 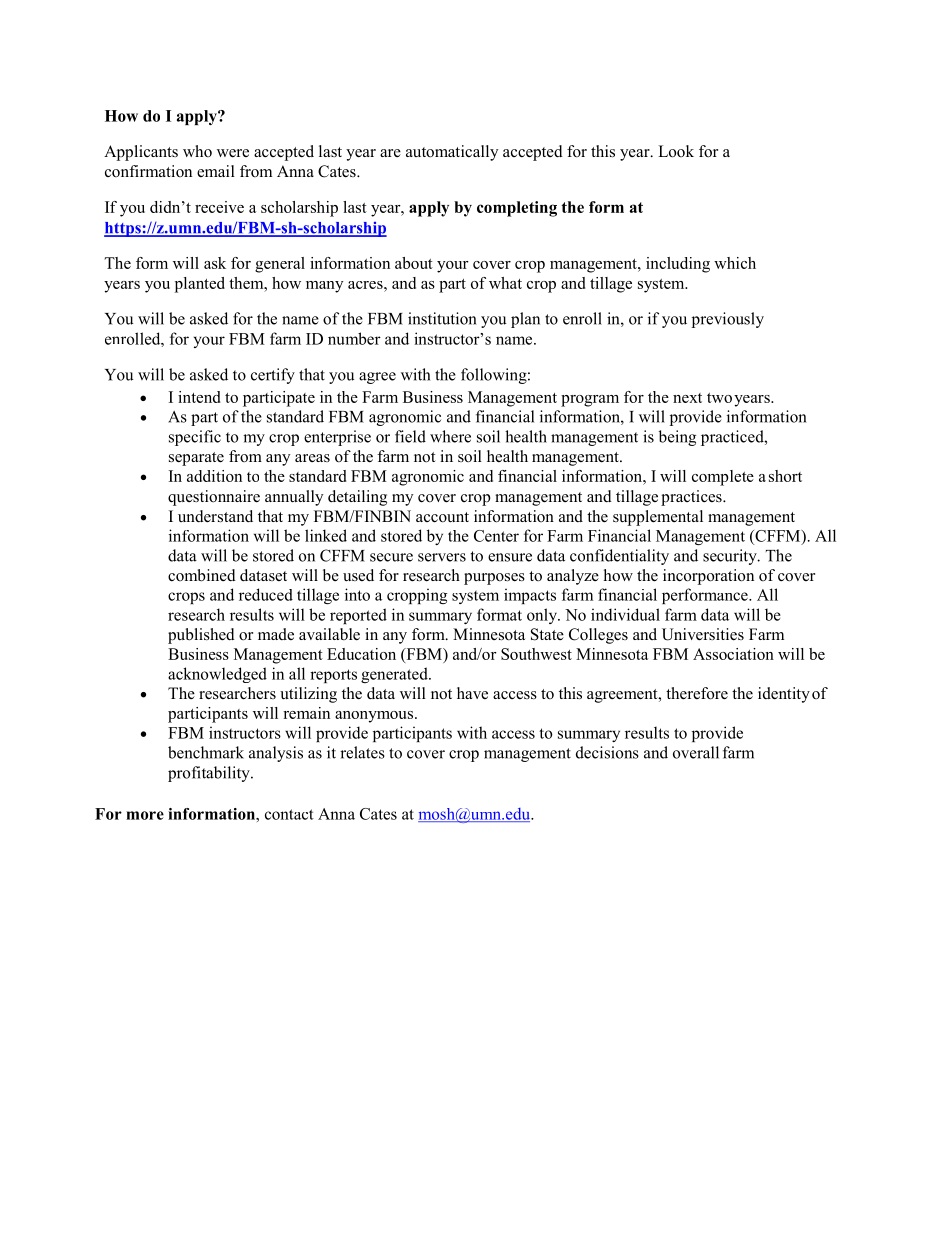 What do you see at coordinates (607, 752) in the image?
I see `decisions` at bounding box center [607, 752].
